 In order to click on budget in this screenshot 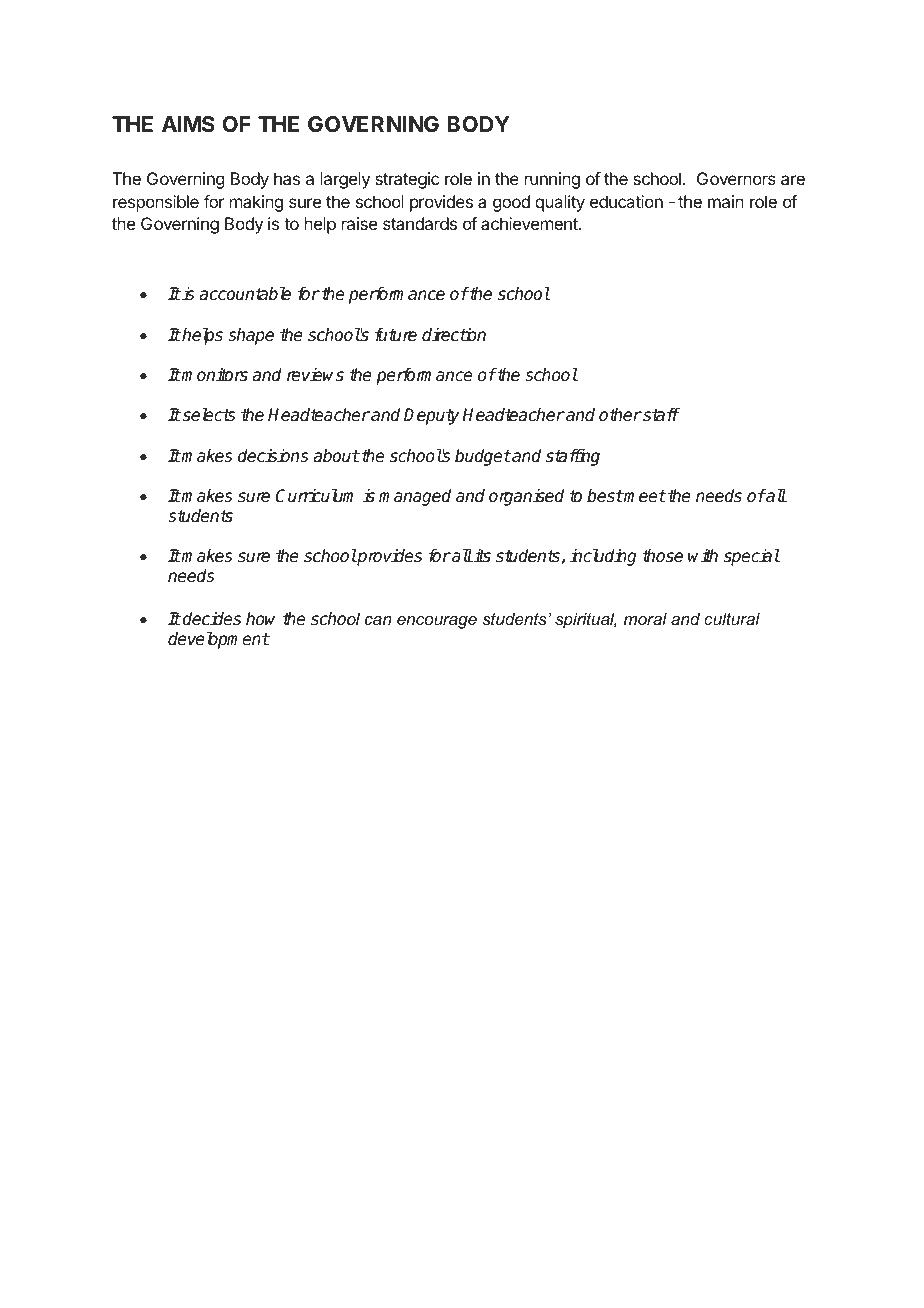, I will do `click(483, 457)`.
